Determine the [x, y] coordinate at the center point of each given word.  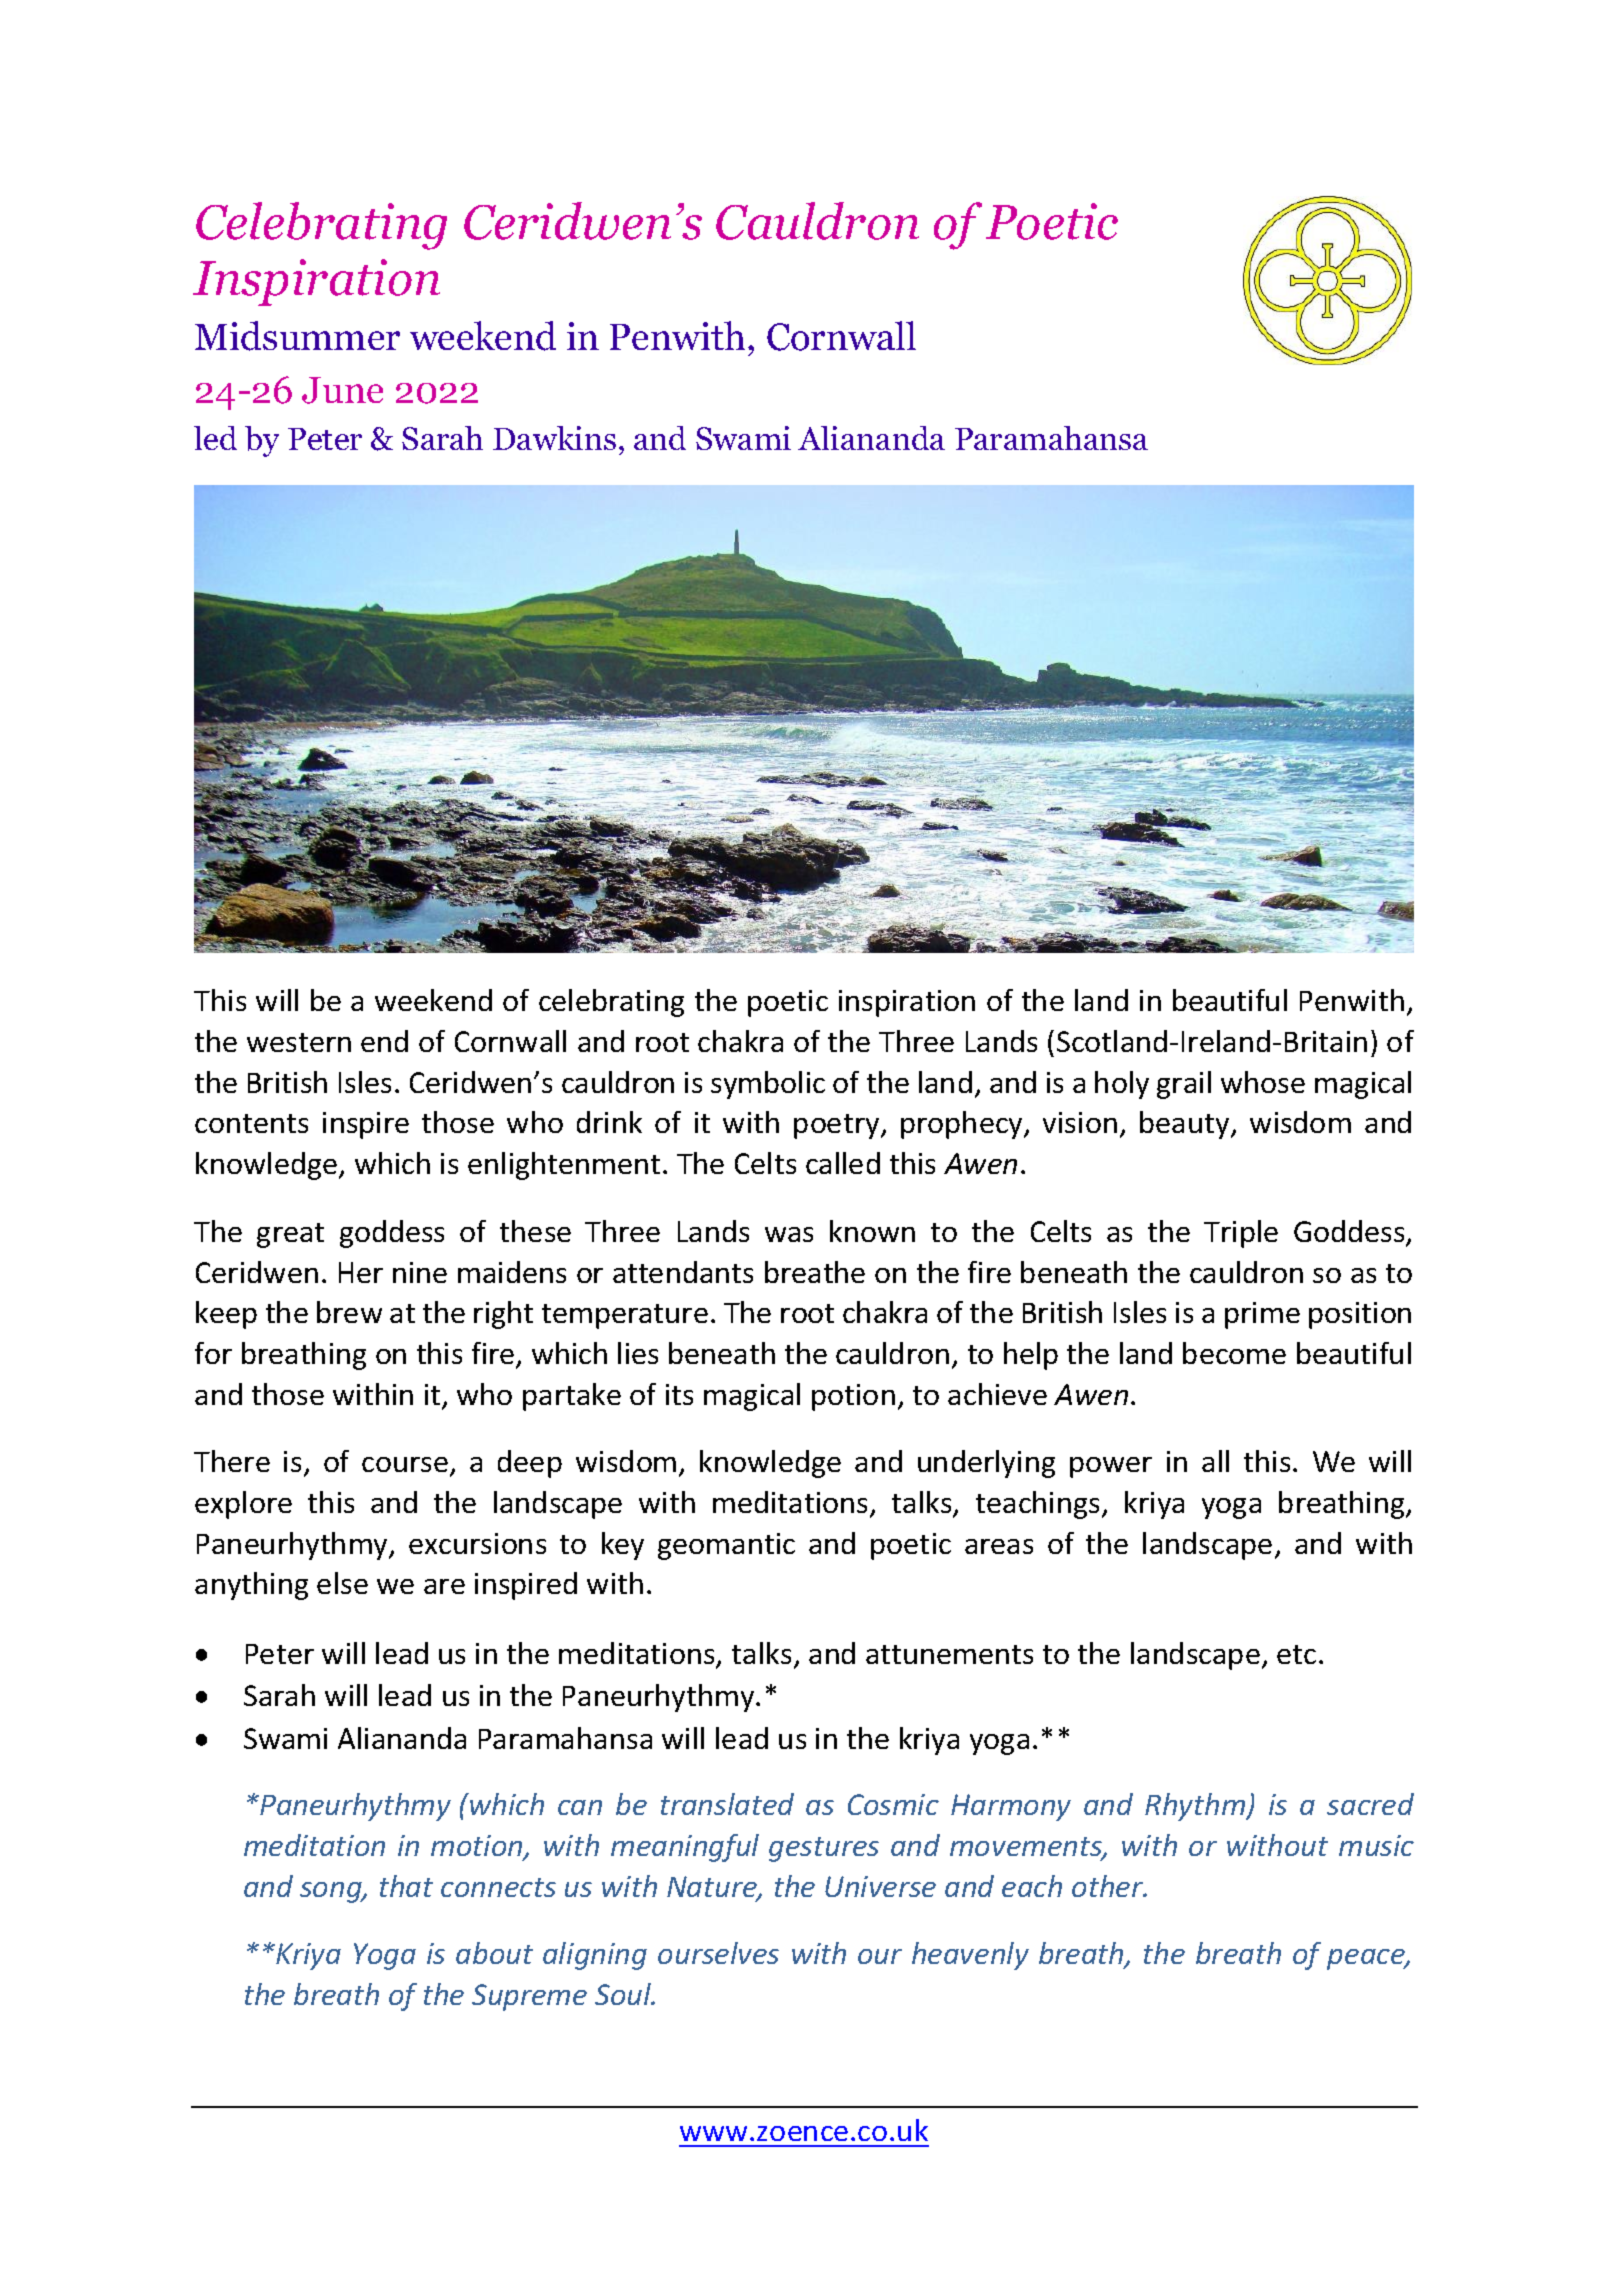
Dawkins [554, 438]
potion [853, 1397]
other [1108, 1886]
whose [1263, 1082]
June [342, 390]
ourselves [718, 1953]
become [1234, 1353]
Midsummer [297, 336]
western [299, 1042]
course [406, 1466]
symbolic [768, 1085]
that [406, 1886]
